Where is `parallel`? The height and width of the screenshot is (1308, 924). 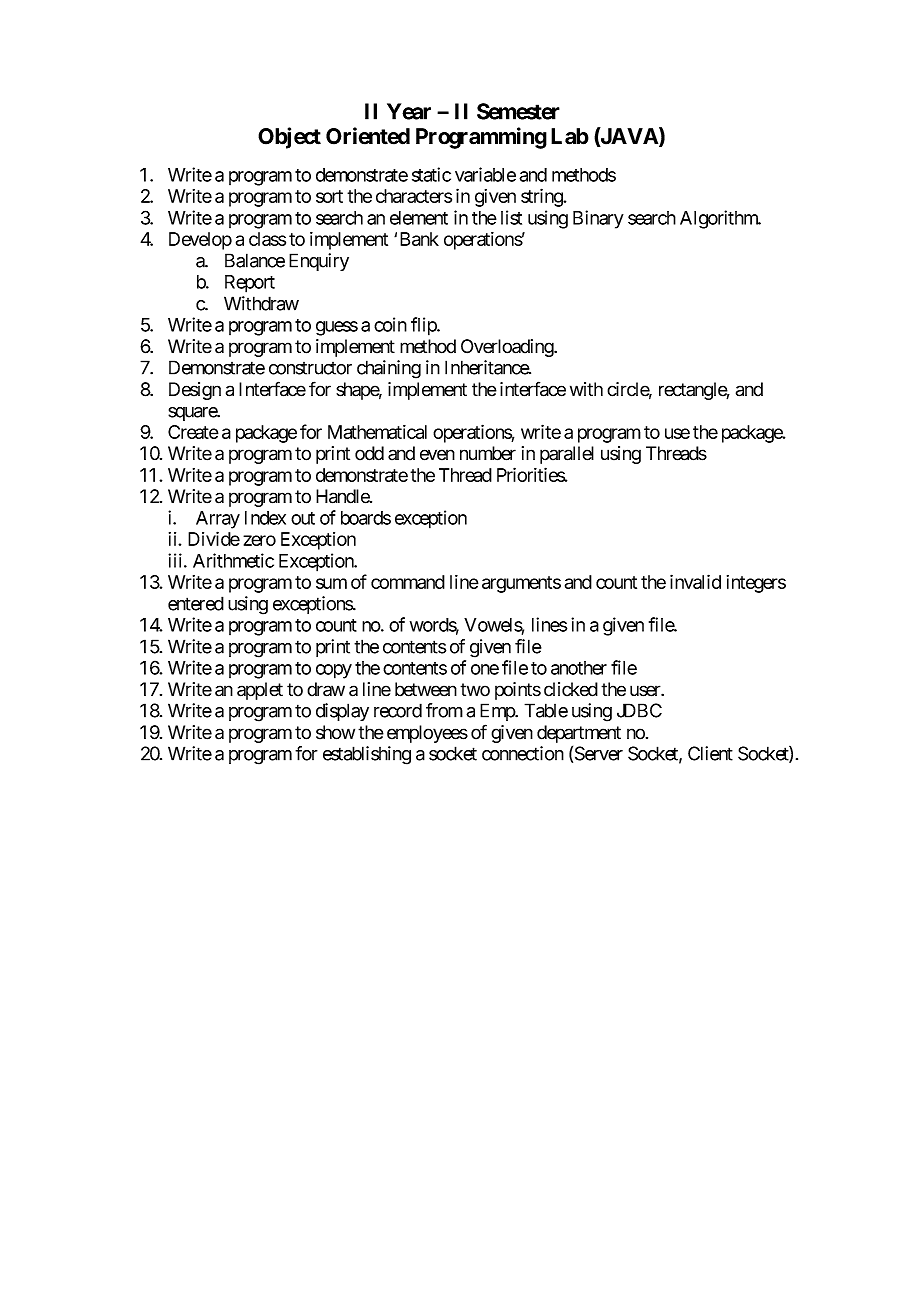 parallel is located at coordinates (567, 455).
